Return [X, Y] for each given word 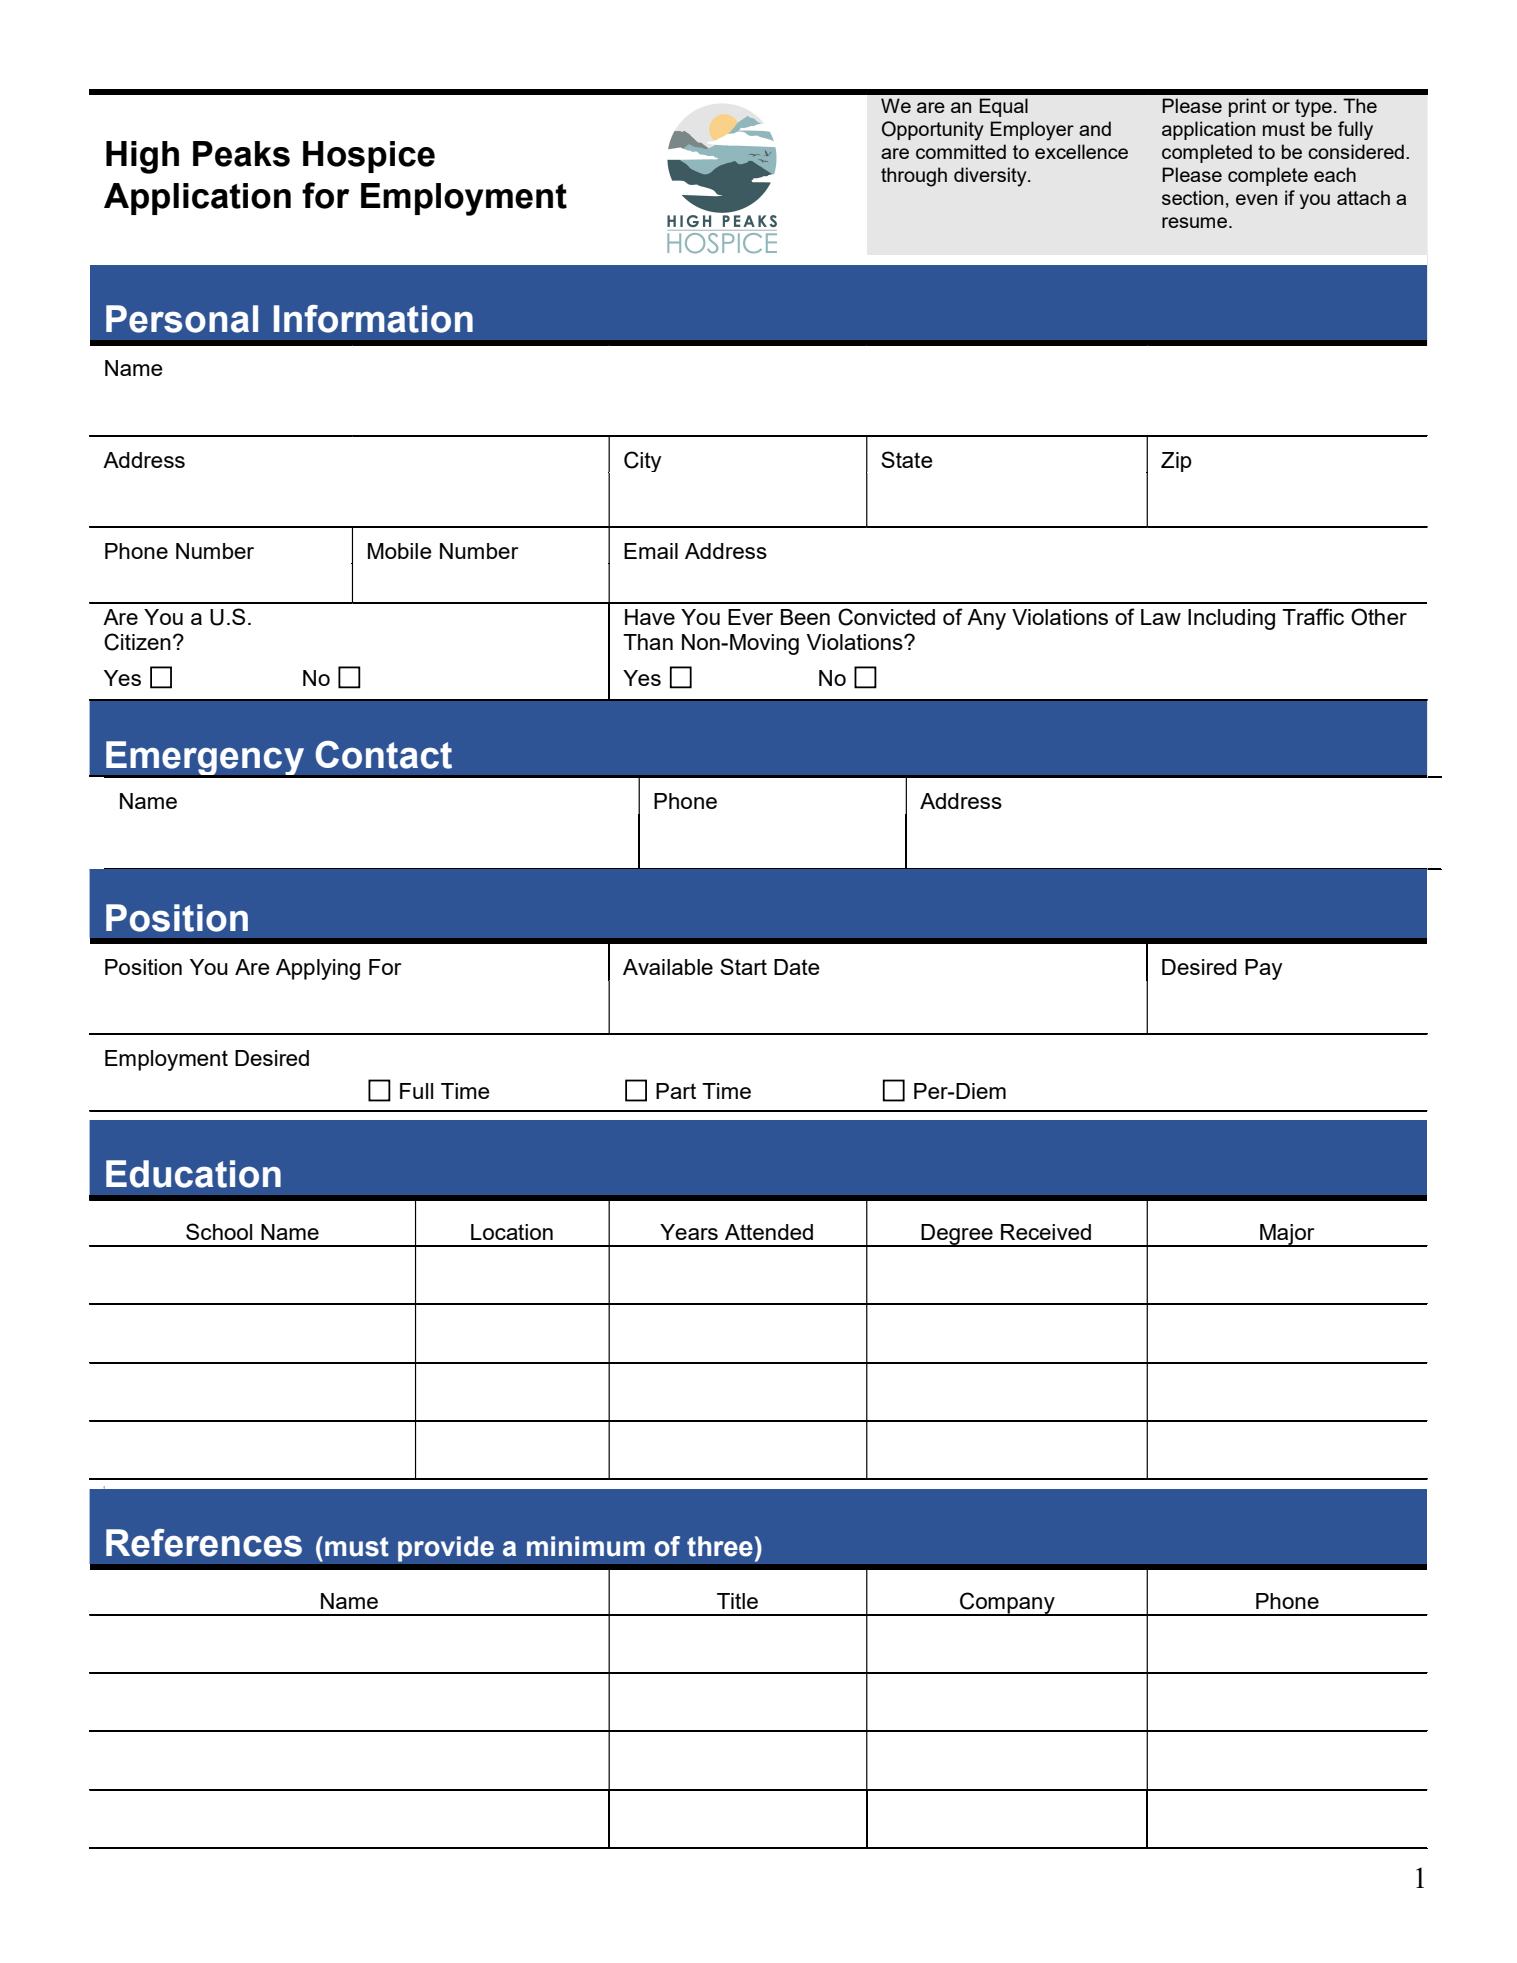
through [914, 177]
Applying [318, 969]
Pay [1264, 969]
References [204, 1543]
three [720, 1546]
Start [743, 966]
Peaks [241, 154]
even [1256, 199]
